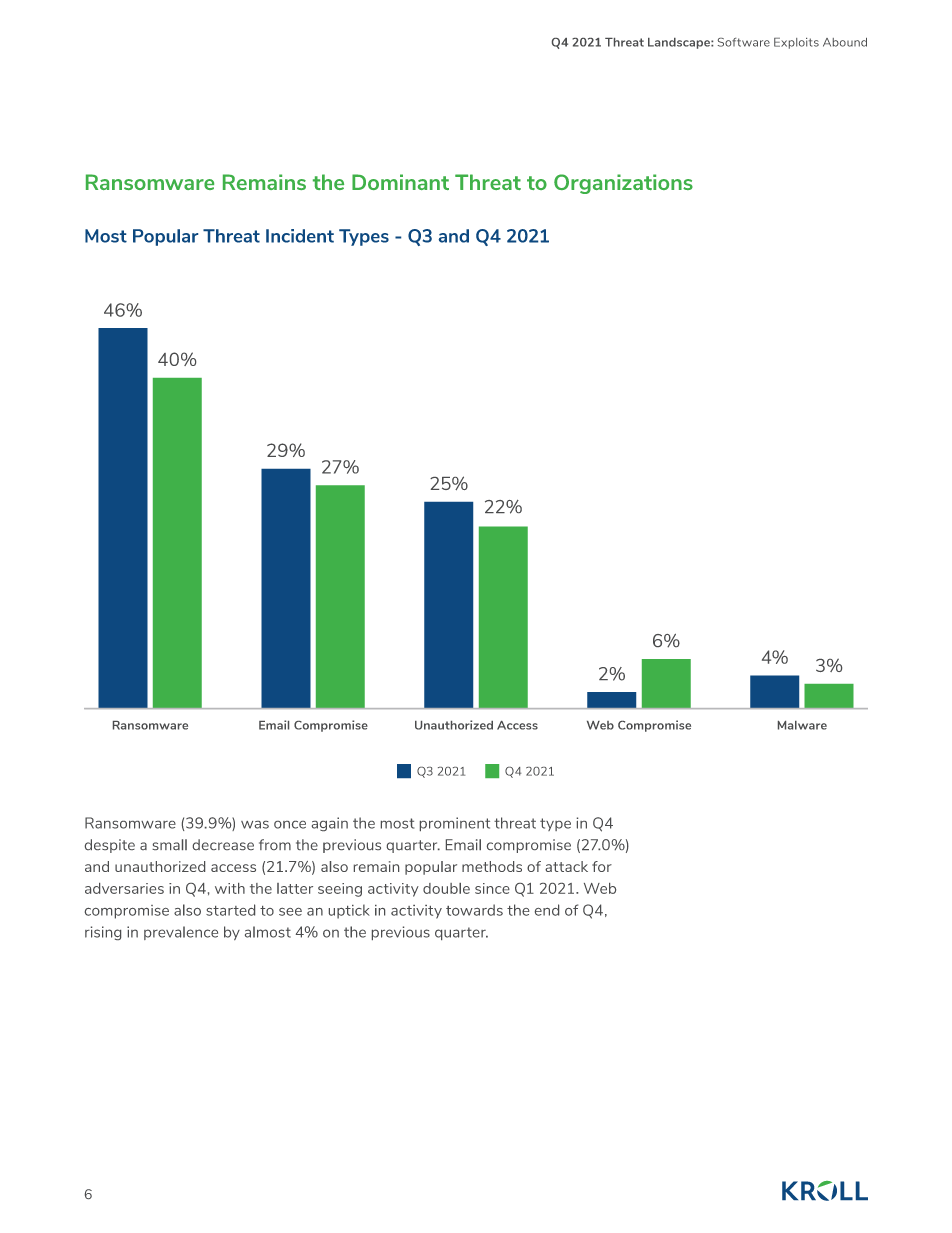  I want to click on Software, so click(744, 42).
